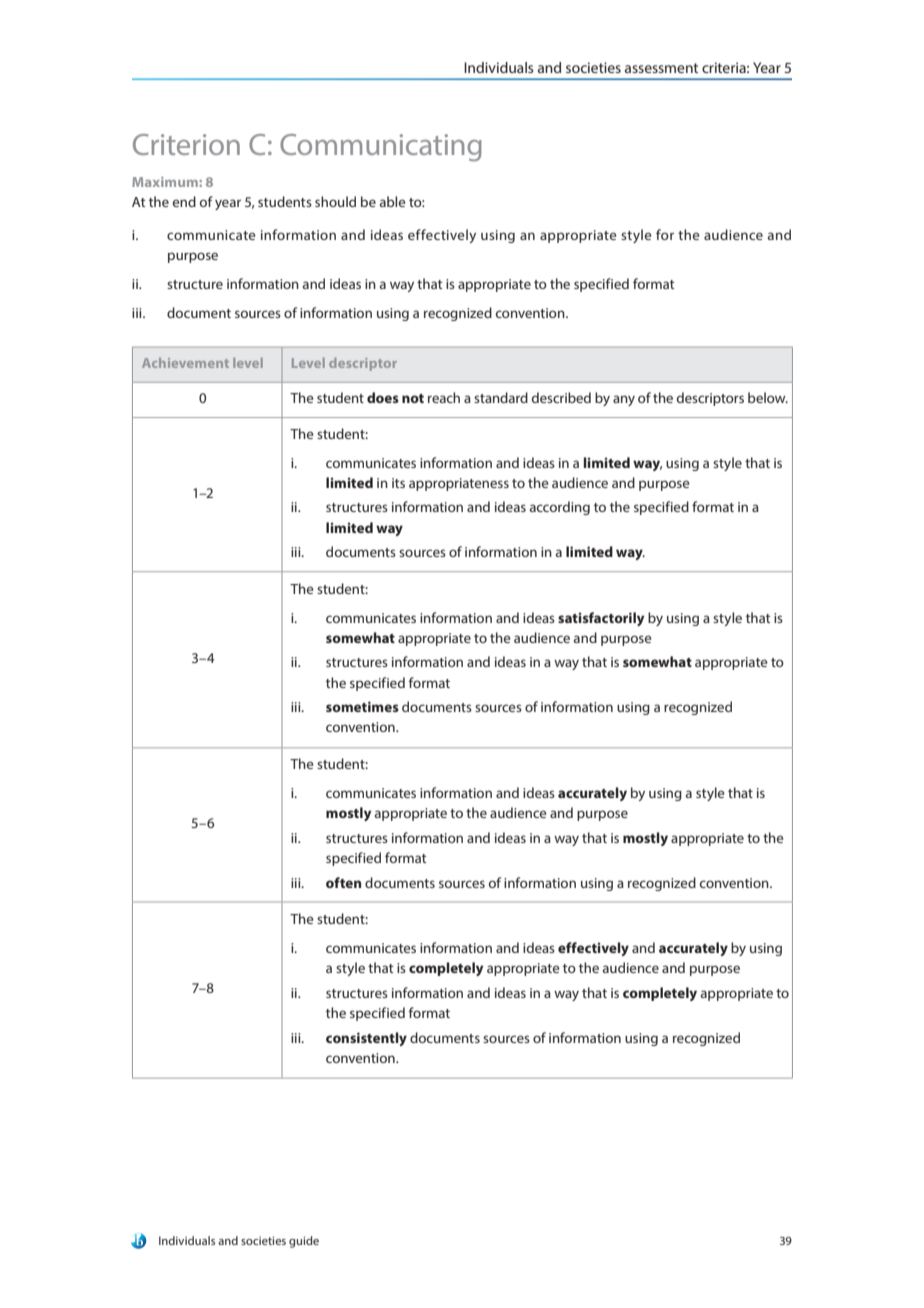 This screenshot has width=924, height=1308. I want to click on often, so click(343, 882).
